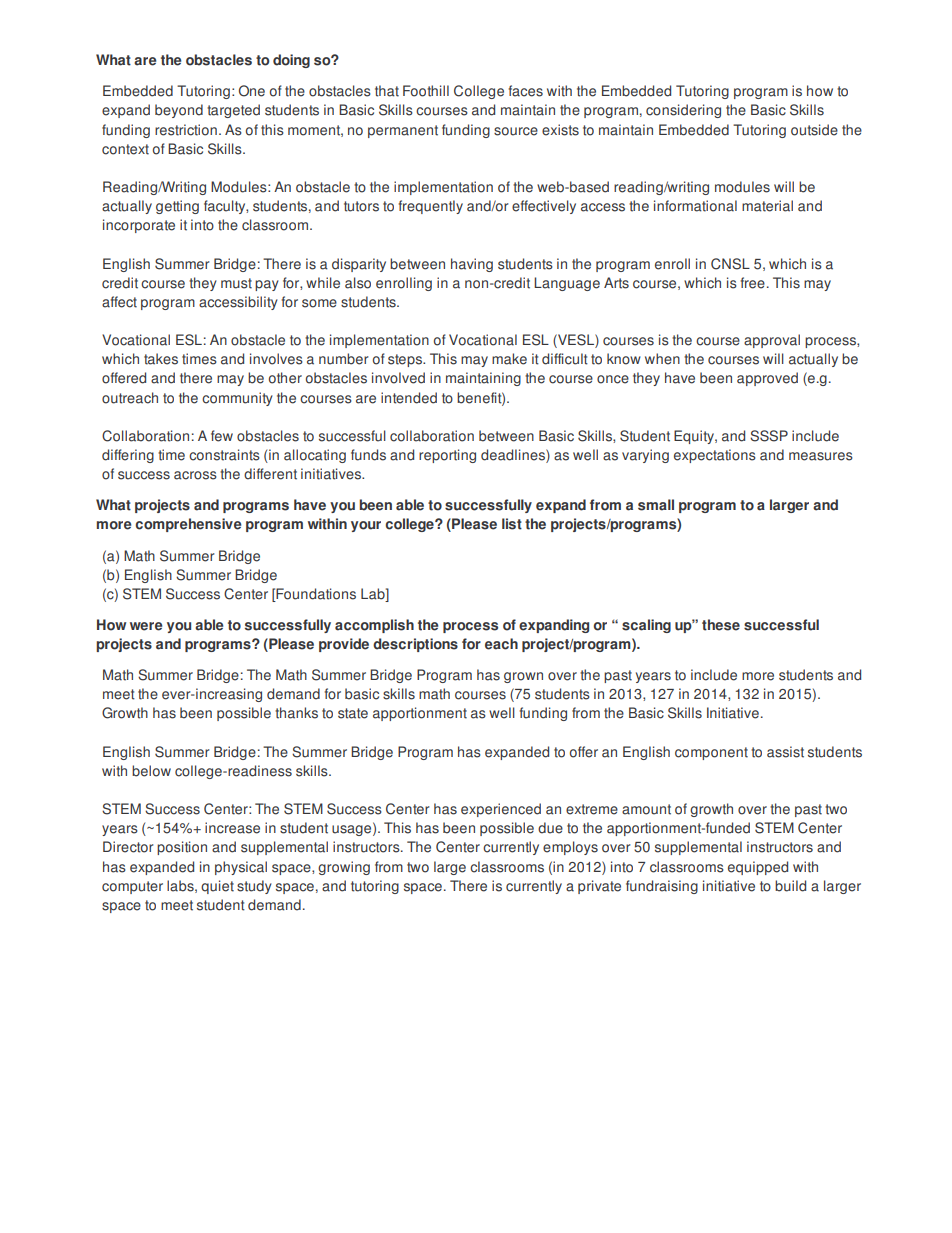 The height and width of the page is (1233, 952). What do you see at coordinates (447, 456) in the page?
I see `reporting` at bounding box center [447, 456].
